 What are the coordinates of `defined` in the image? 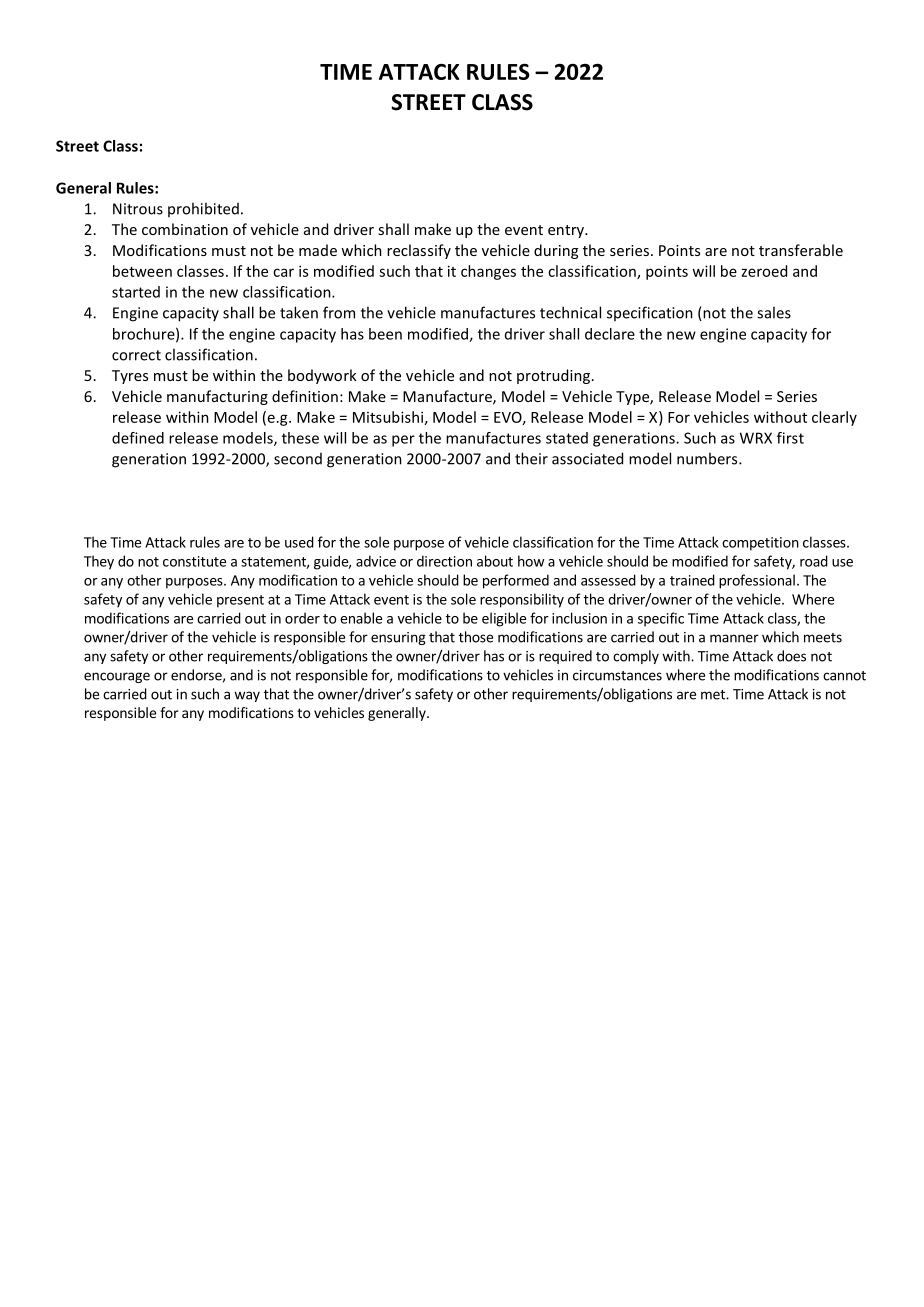 It's located at (138, 438).
